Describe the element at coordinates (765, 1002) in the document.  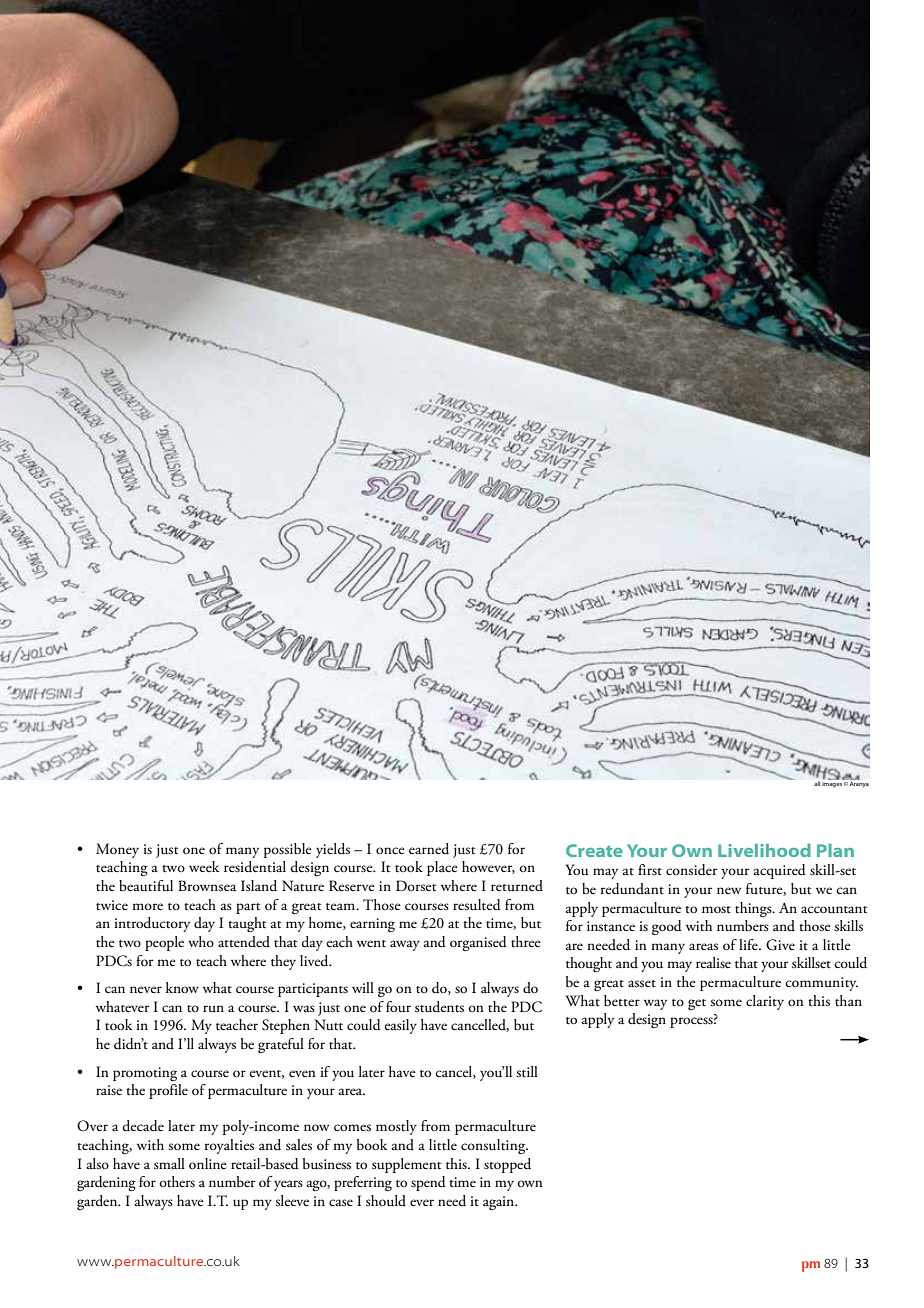
I see `clarity` at that location.
